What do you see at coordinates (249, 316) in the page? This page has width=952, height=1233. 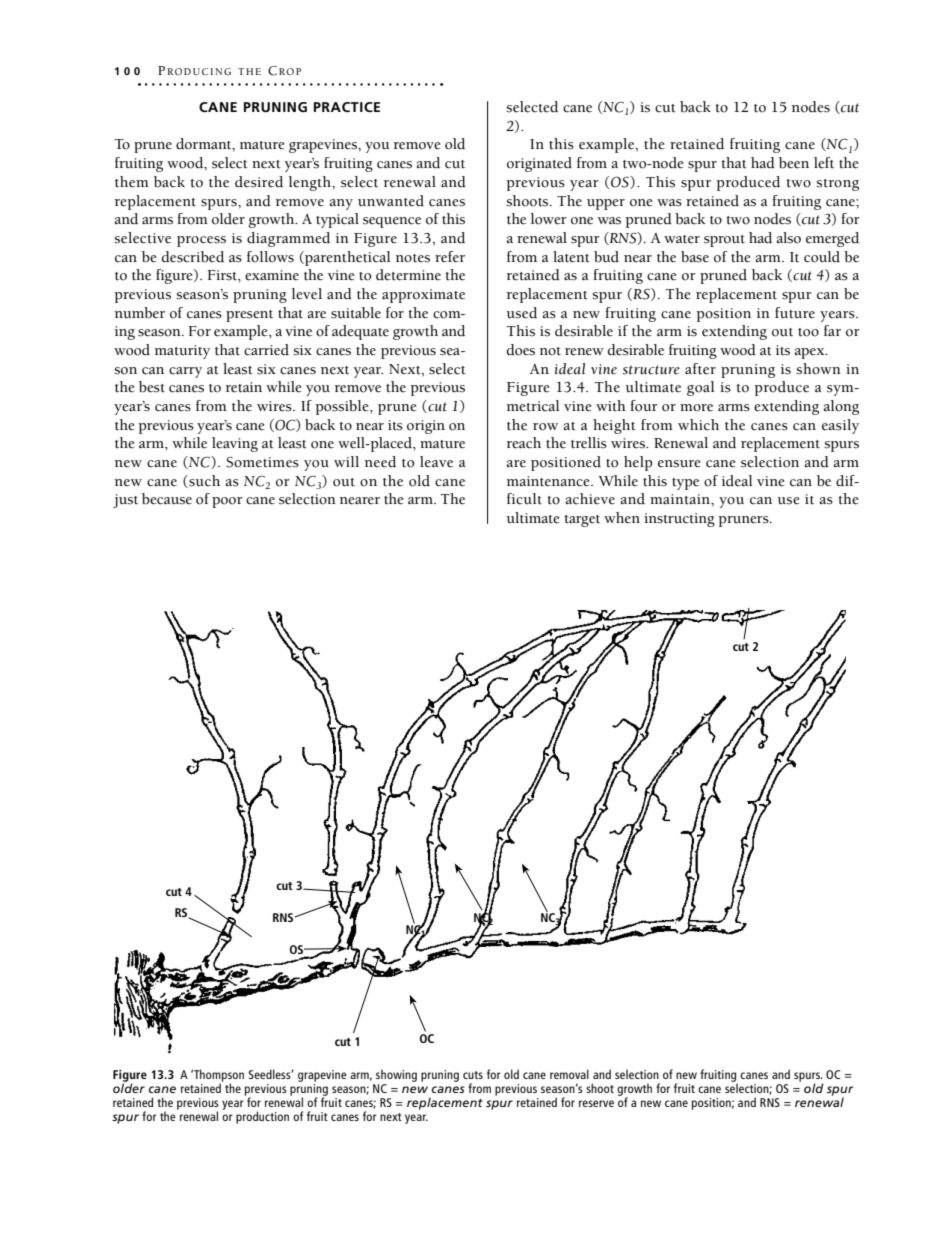 I see `present` at bounding box center [249, 316].
